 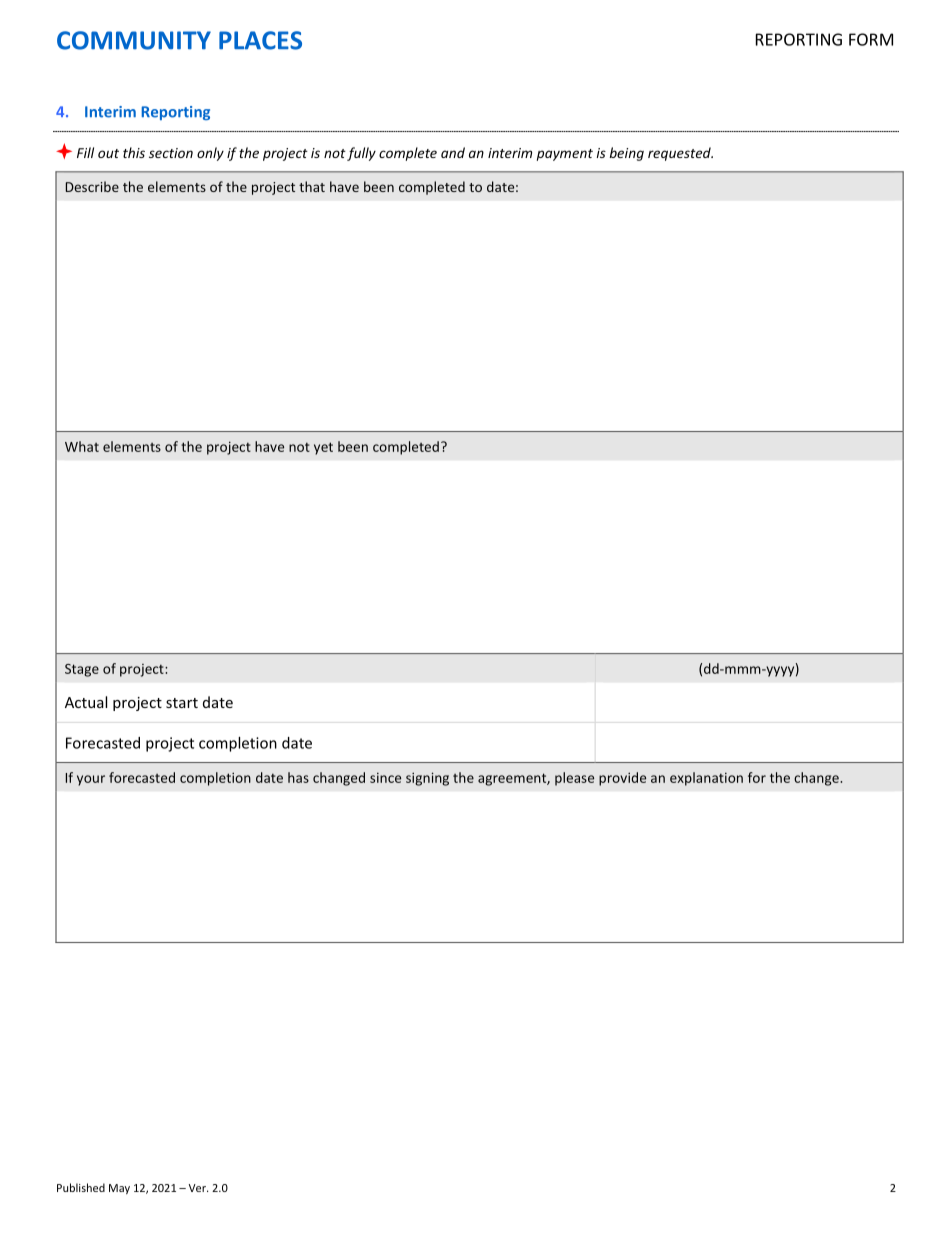 I want to click on provide, so click(x=622, y=779).
